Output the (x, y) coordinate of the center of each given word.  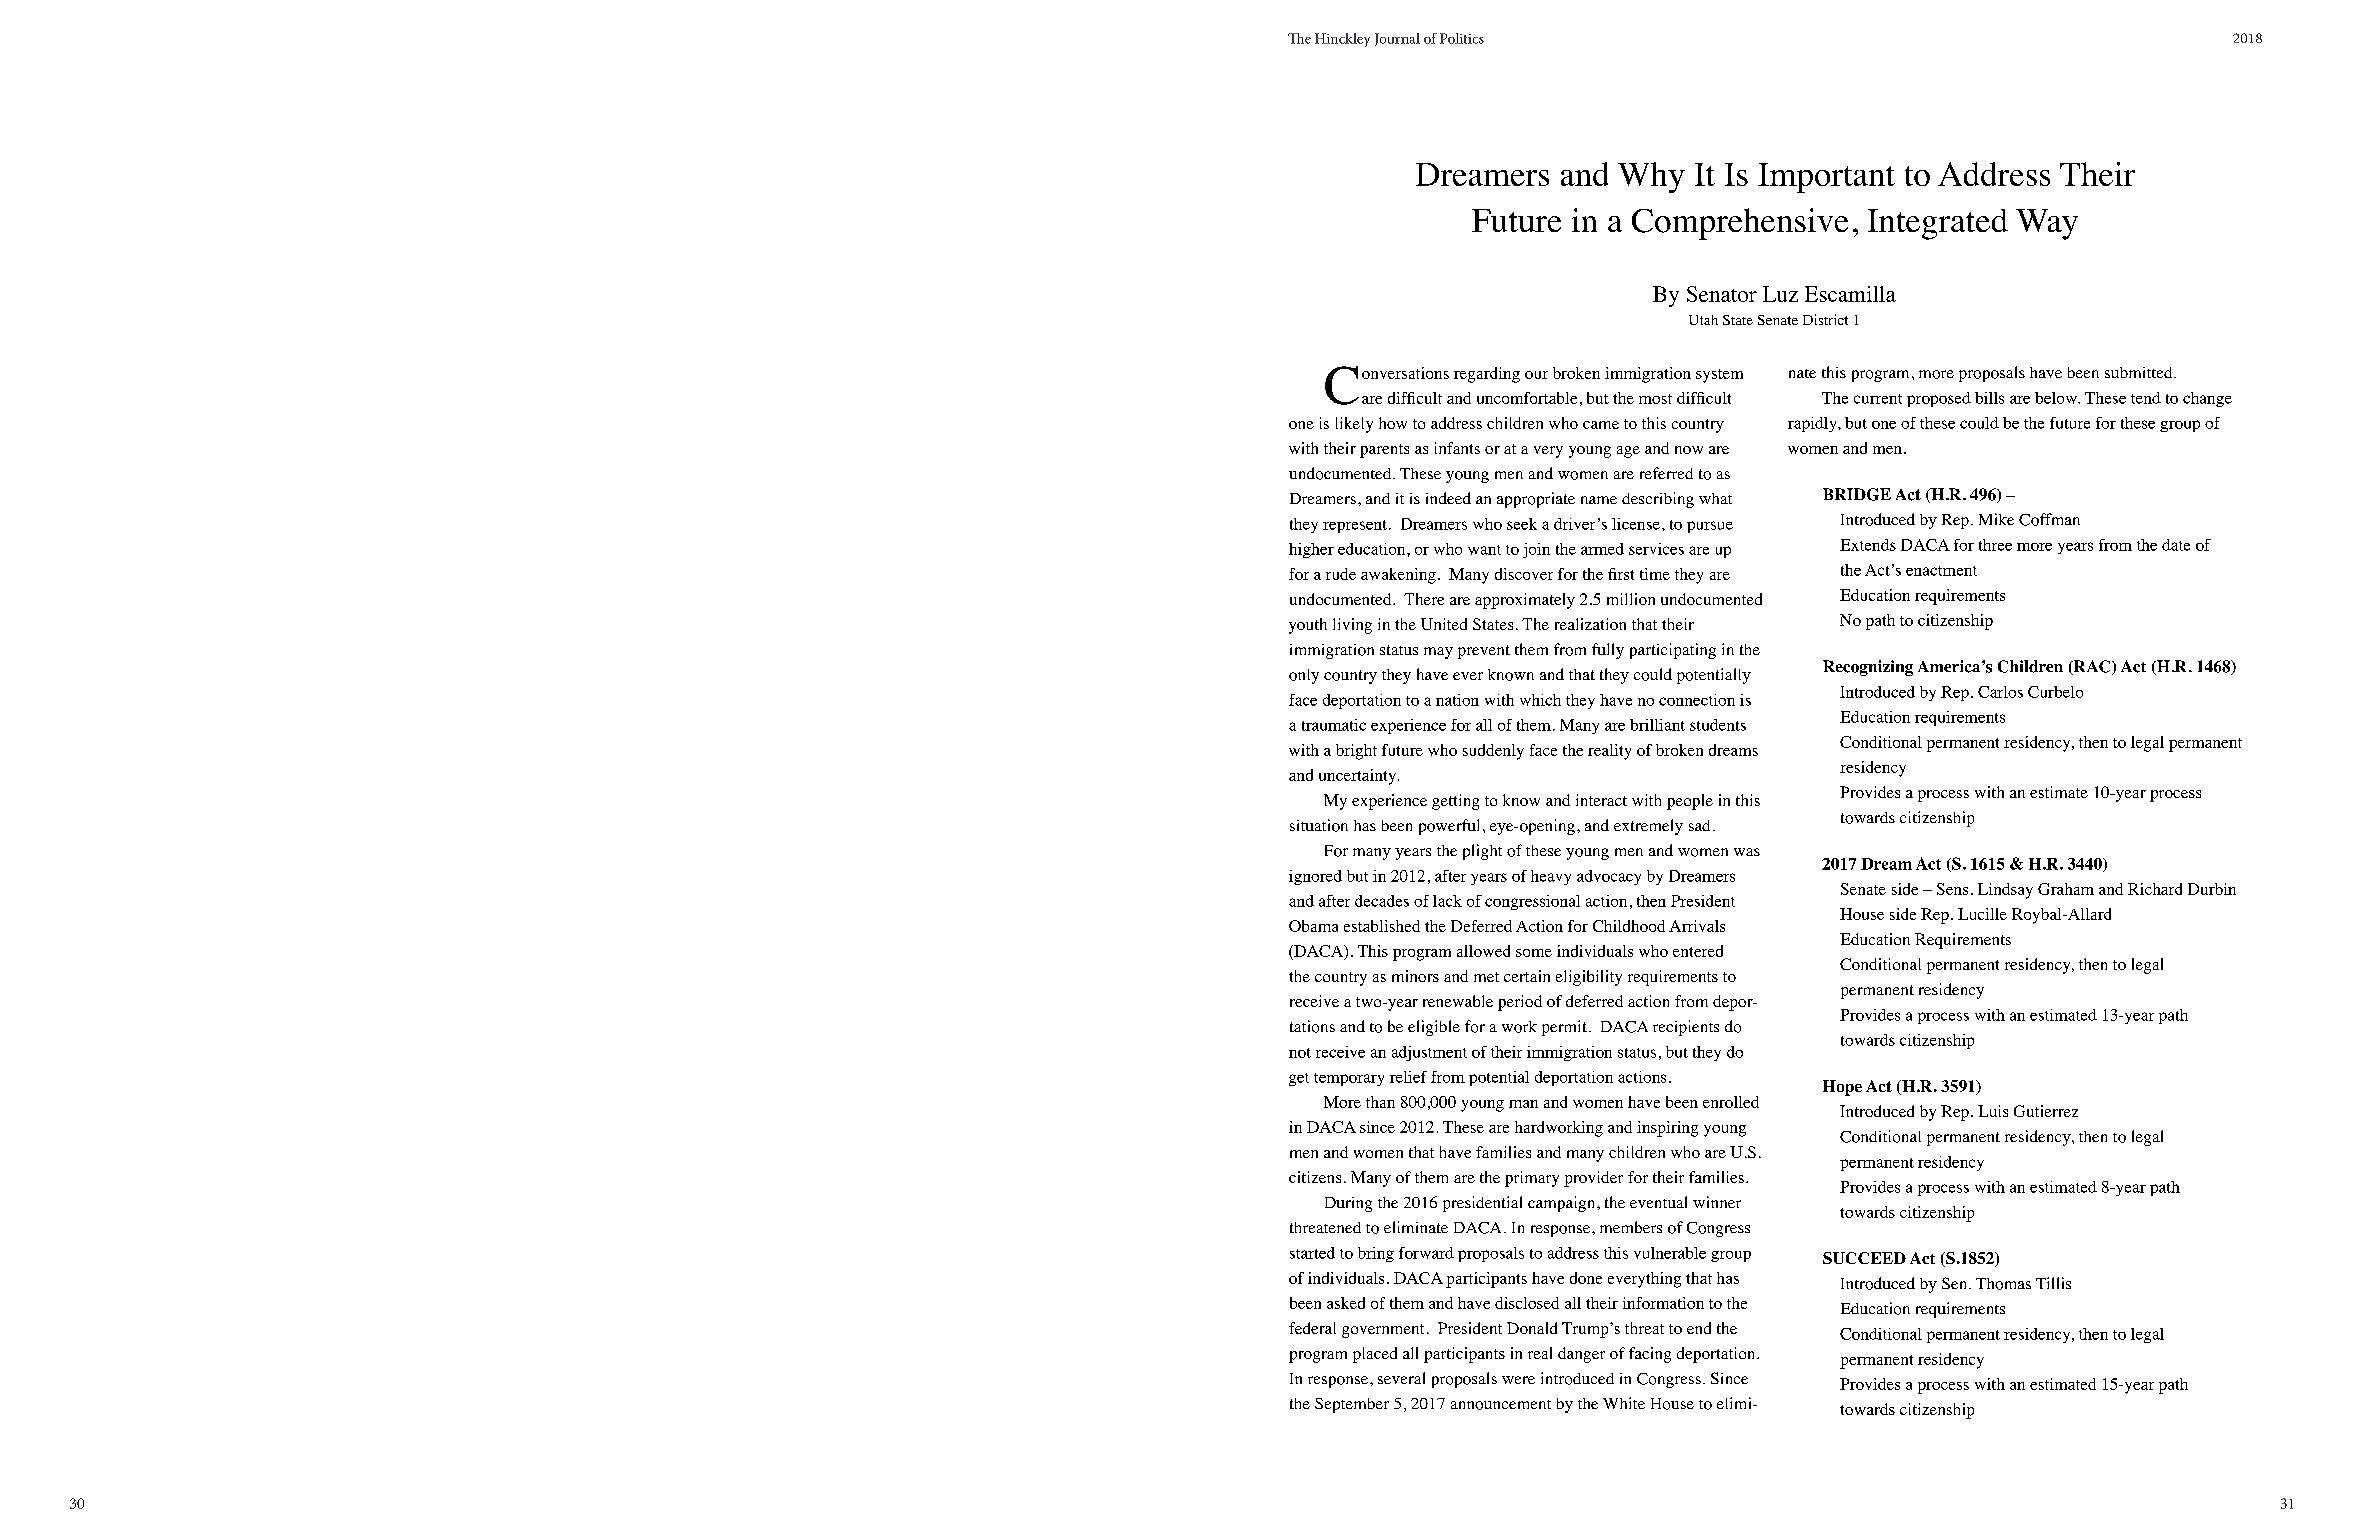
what (1715, 498)
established (1382, 926)
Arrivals (1697, 926)
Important (1826, 178)
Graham (2066, 889)
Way (2047, 224)
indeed (1448, 498)
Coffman (2049, 519)
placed (1375, 1355)
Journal (1397, 39)
